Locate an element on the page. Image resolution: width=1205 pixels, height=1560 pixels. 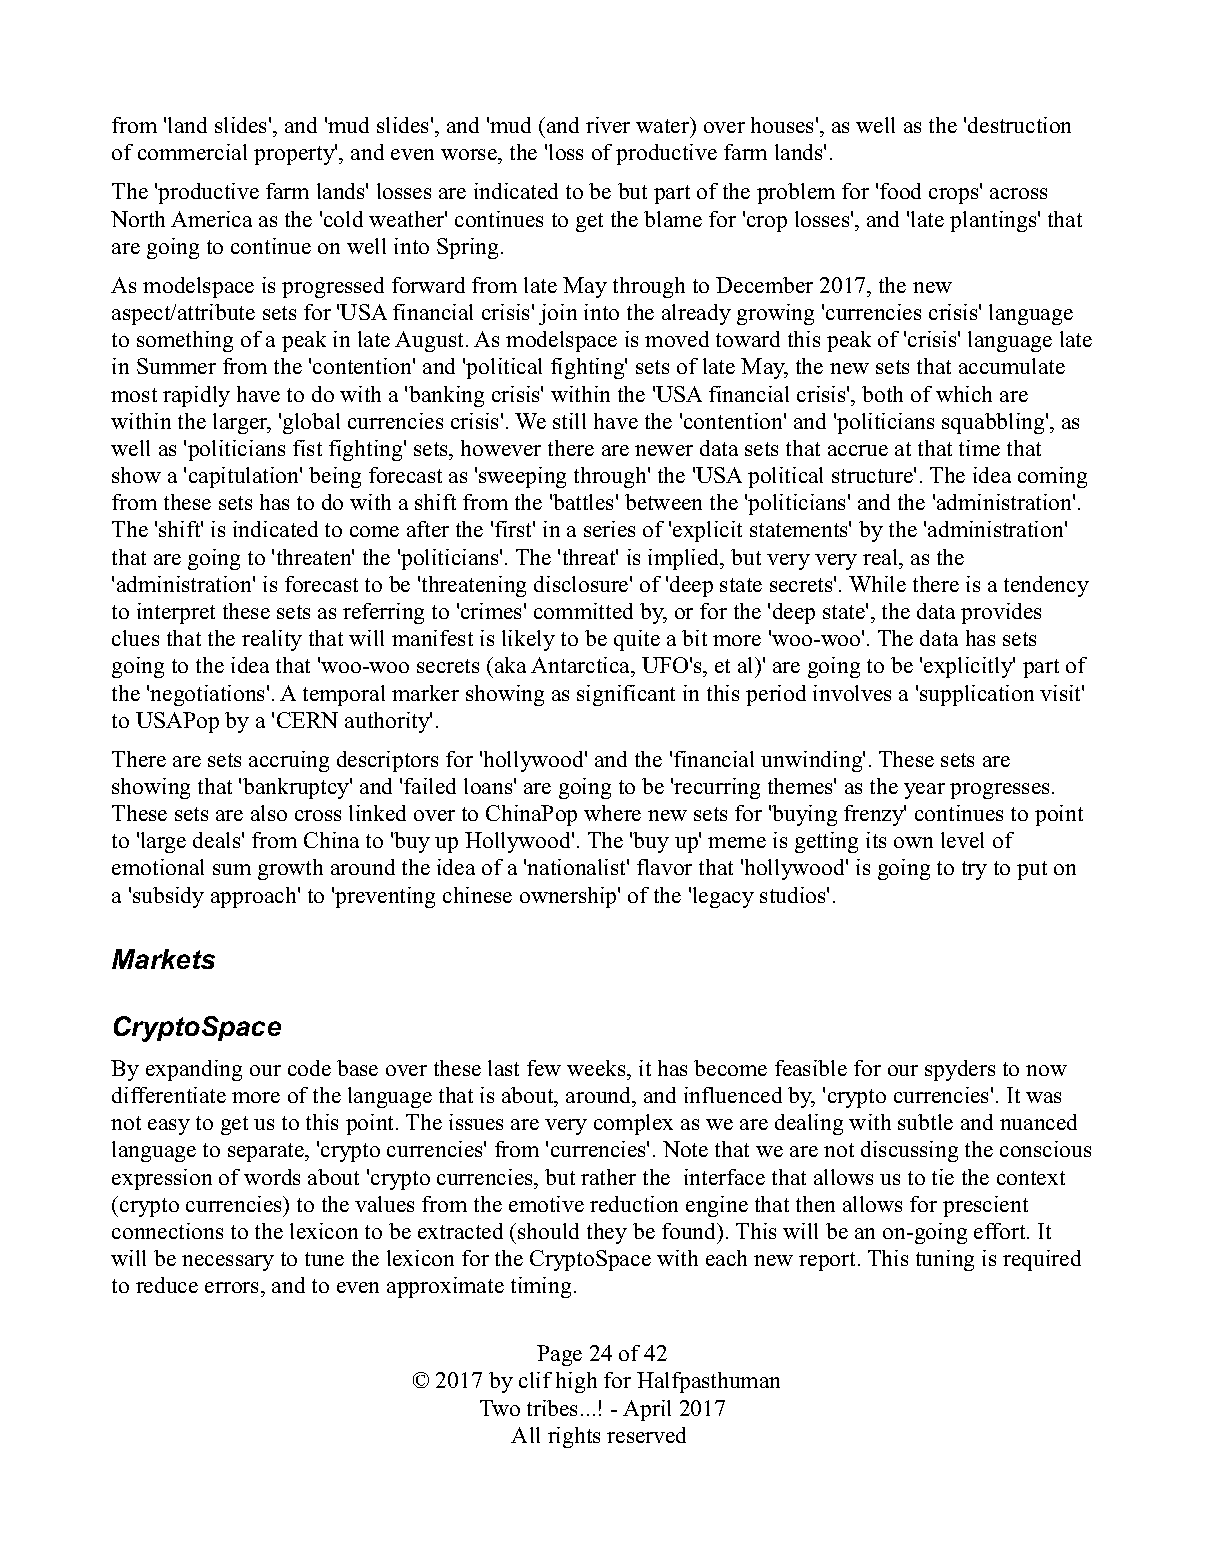
commercial is located at coordinates (192, 152).
